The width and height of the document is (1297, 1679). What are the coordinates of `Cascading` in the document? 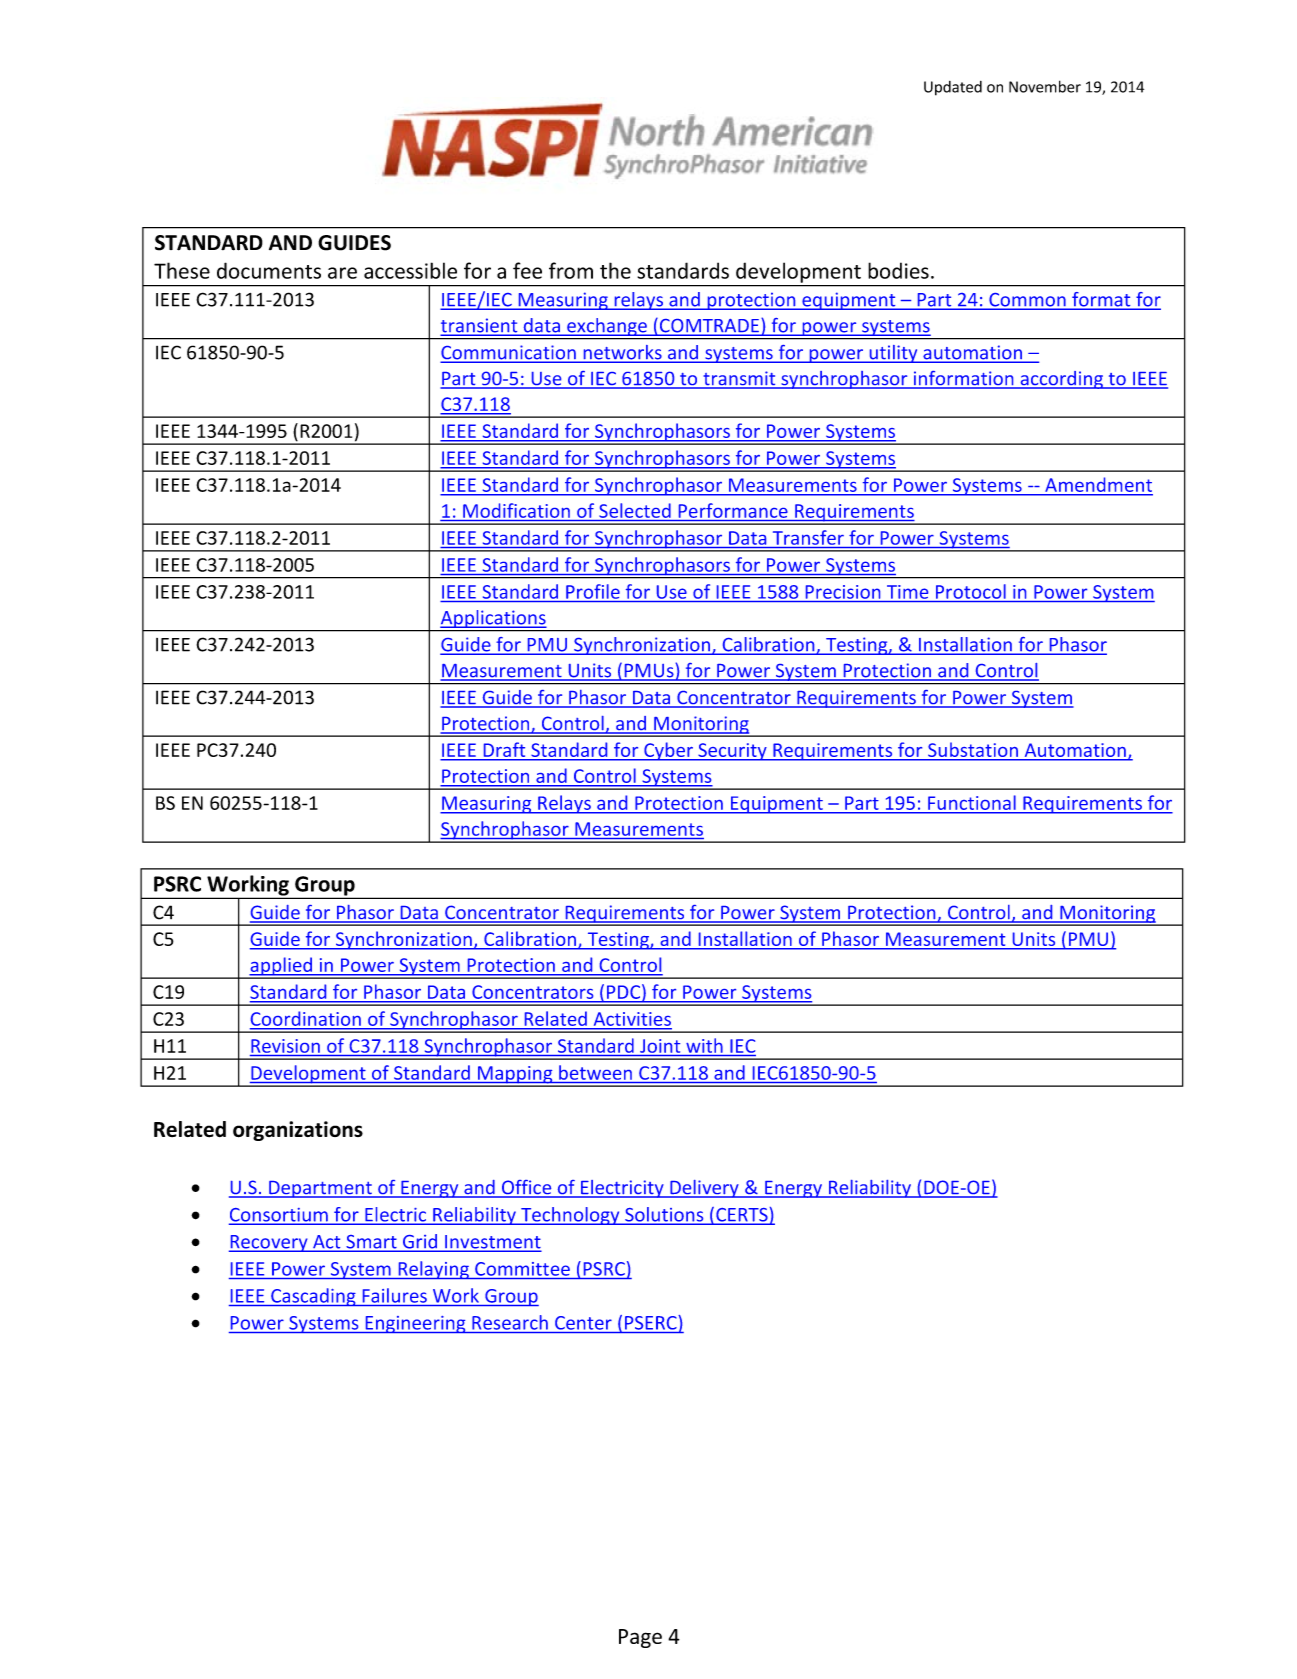 It's located at (313, 1297).
